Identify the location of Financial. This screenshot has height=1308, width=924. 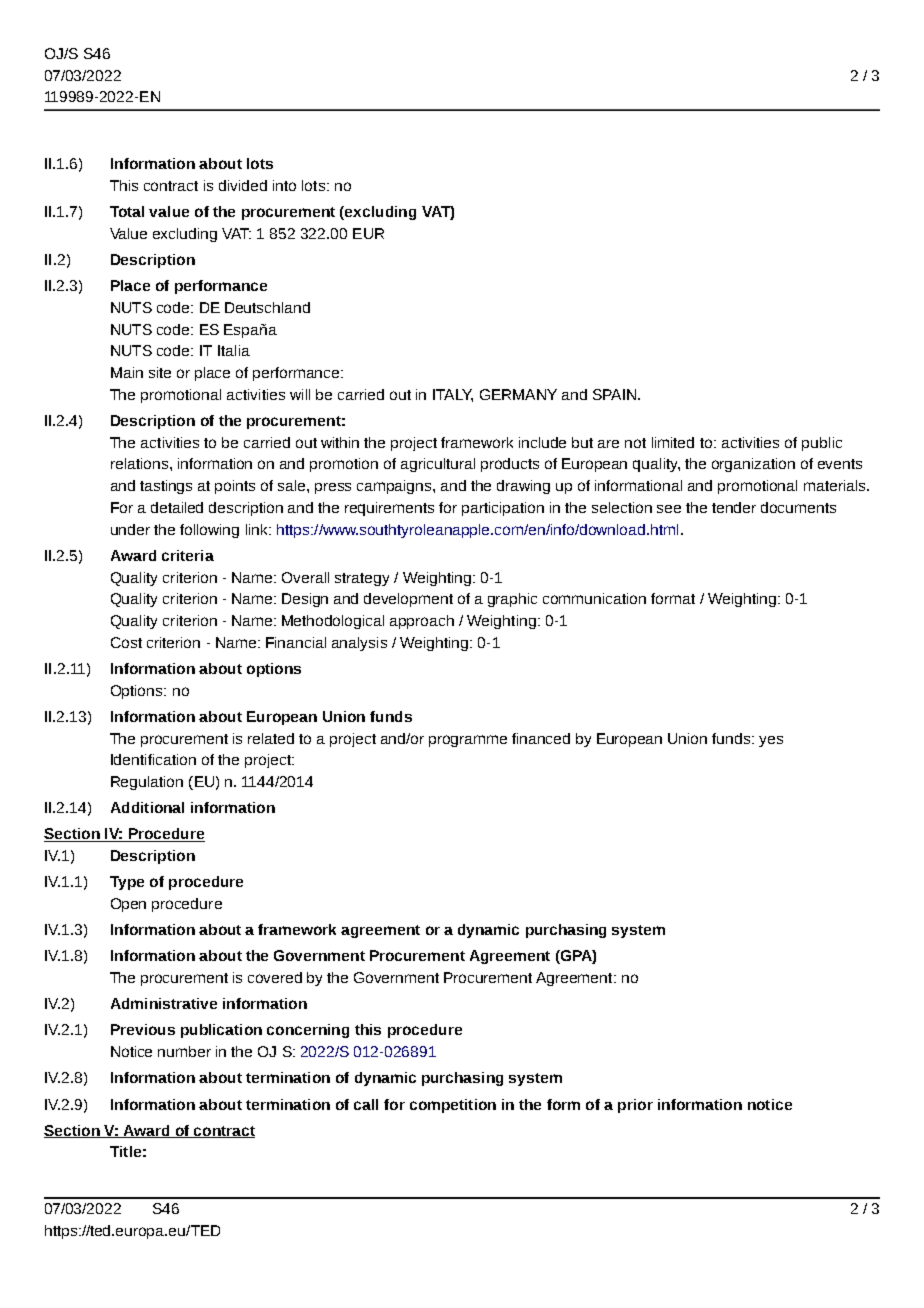
(296, 642).
